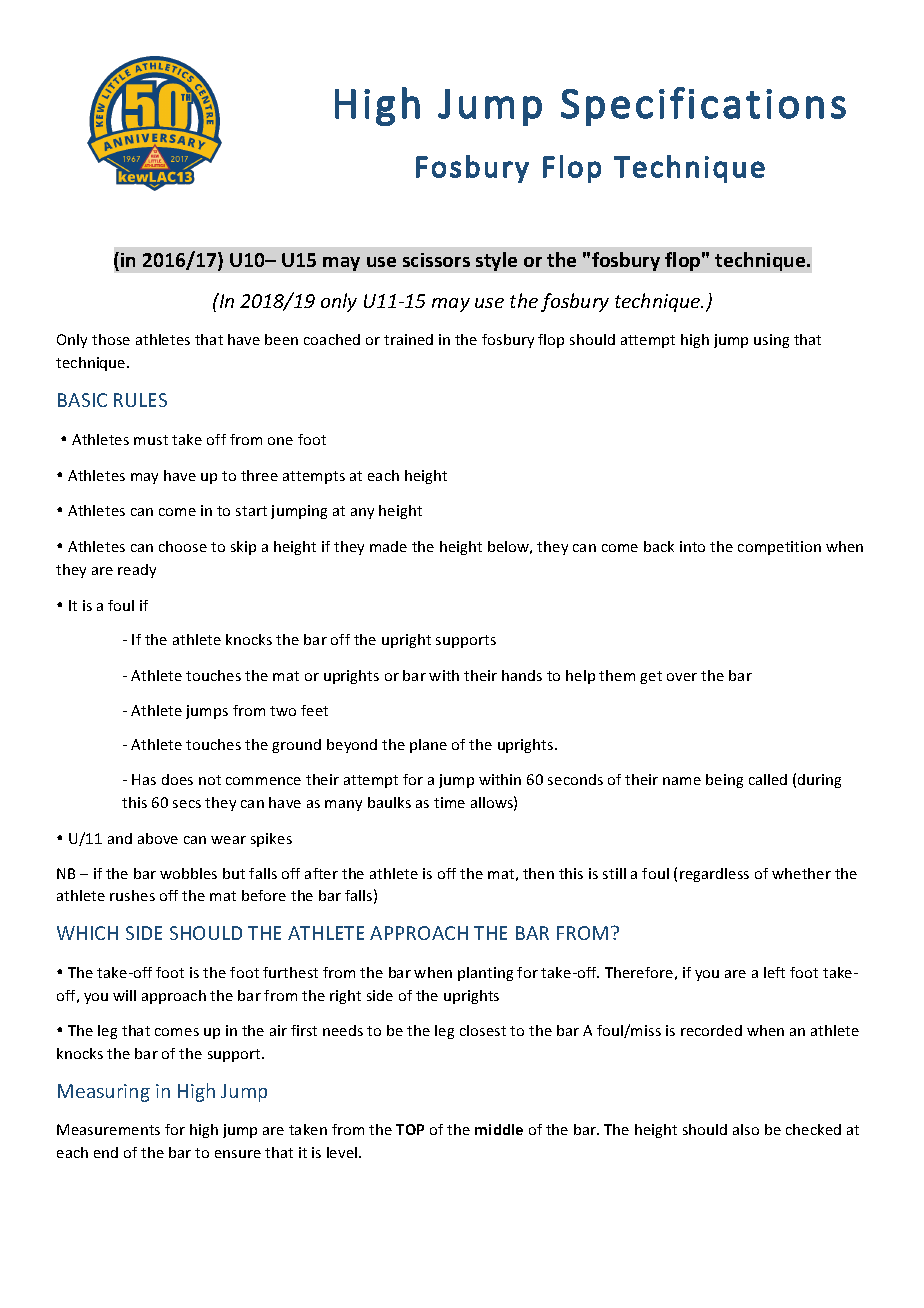 The height and width of the screenshot is (1308, 924). I want to click on TOP, so click(410, 1129).
